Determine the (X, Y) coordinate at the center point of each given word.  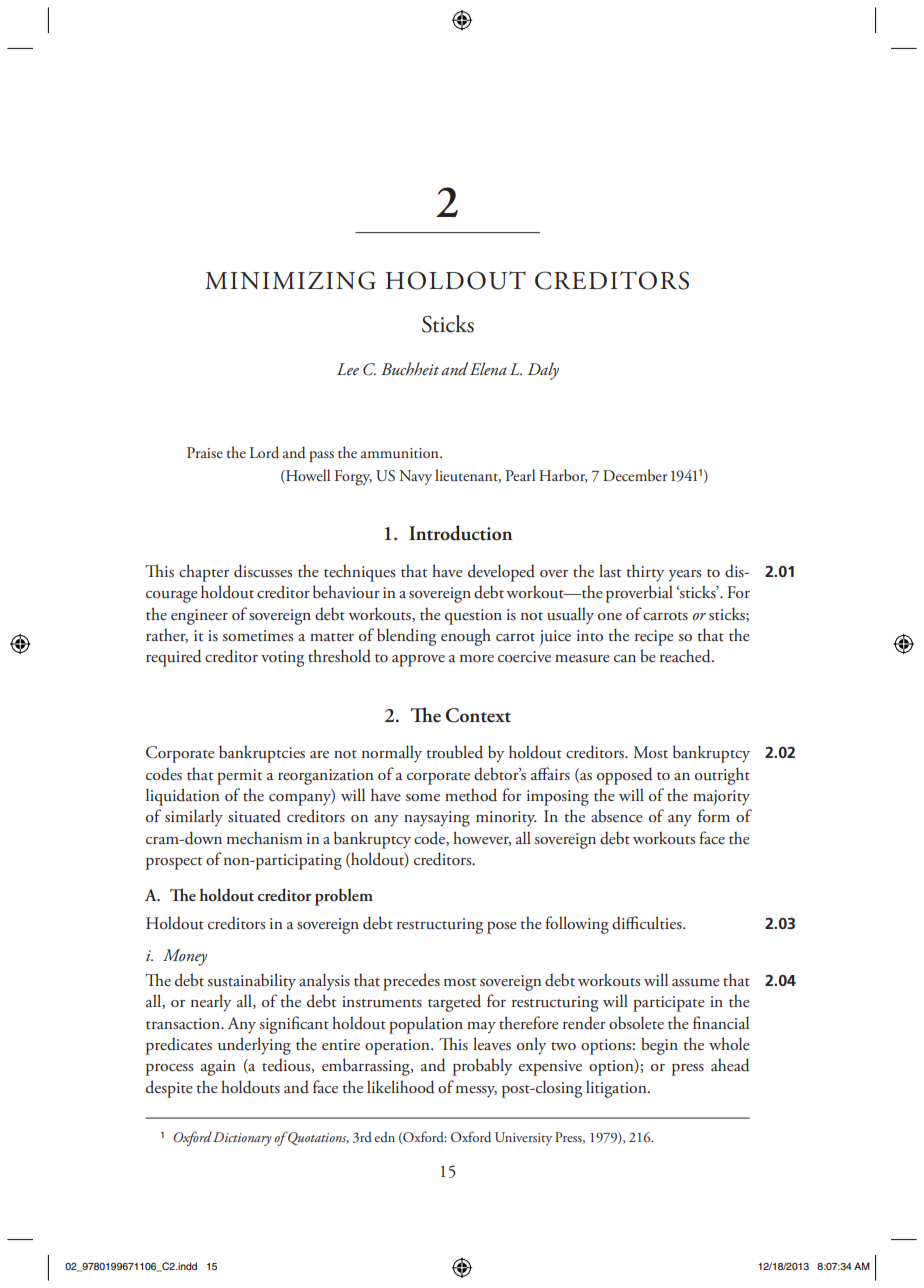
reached (686, 656)
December (635, 475)
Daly (543, 371)
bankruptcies (262, 754)
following (577, 925)
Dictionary (242, 1139)
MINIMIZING (290, 280)
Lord (264, 452)
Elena (488, 368)
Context (478, 715)
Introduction (461, 533)
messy (476, 1092)
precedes (411, 982)
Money (185, 957)
